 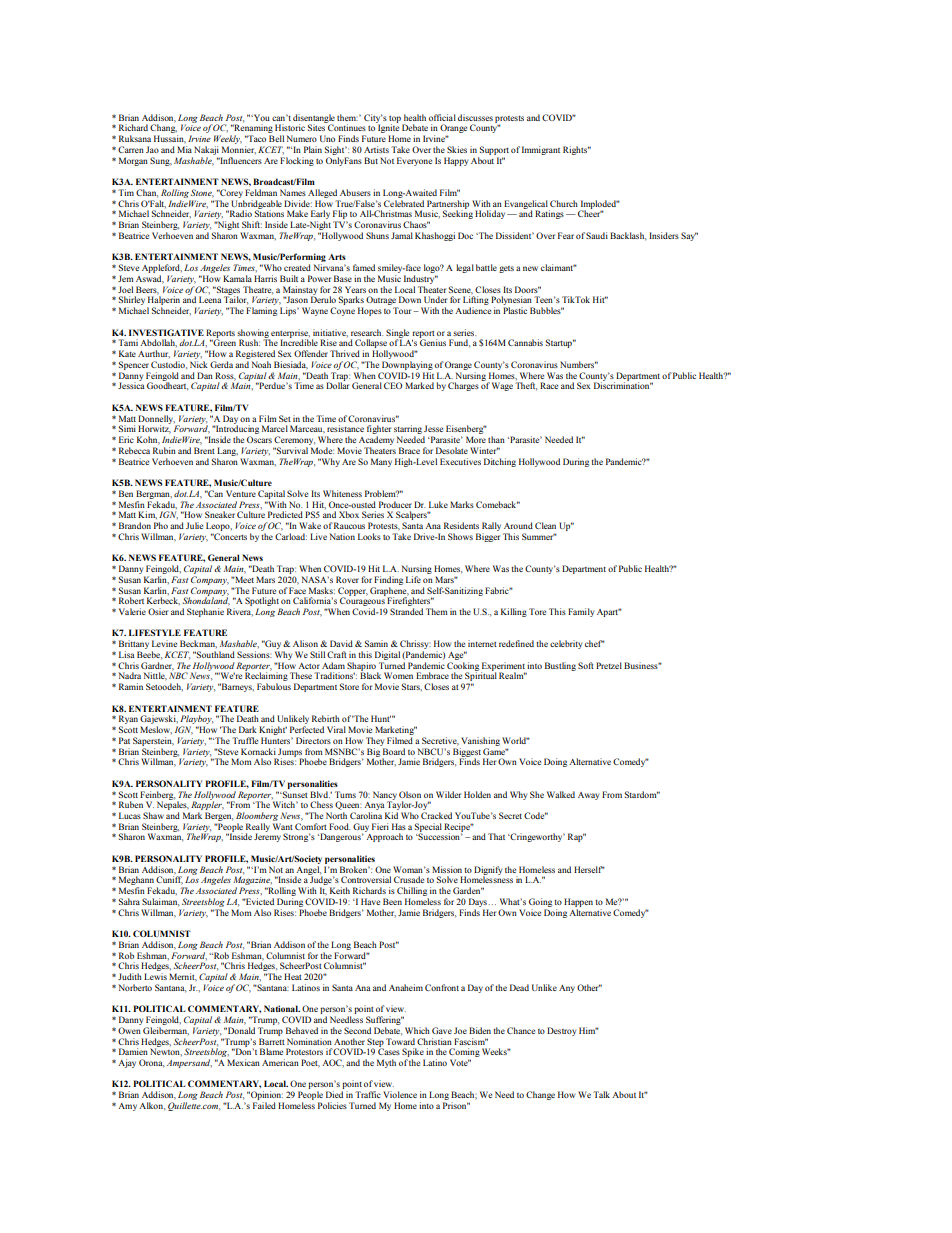 What do you see at coordinates (158, 611) in the image?
I see `Osier` at bounding box center [158, 611].
